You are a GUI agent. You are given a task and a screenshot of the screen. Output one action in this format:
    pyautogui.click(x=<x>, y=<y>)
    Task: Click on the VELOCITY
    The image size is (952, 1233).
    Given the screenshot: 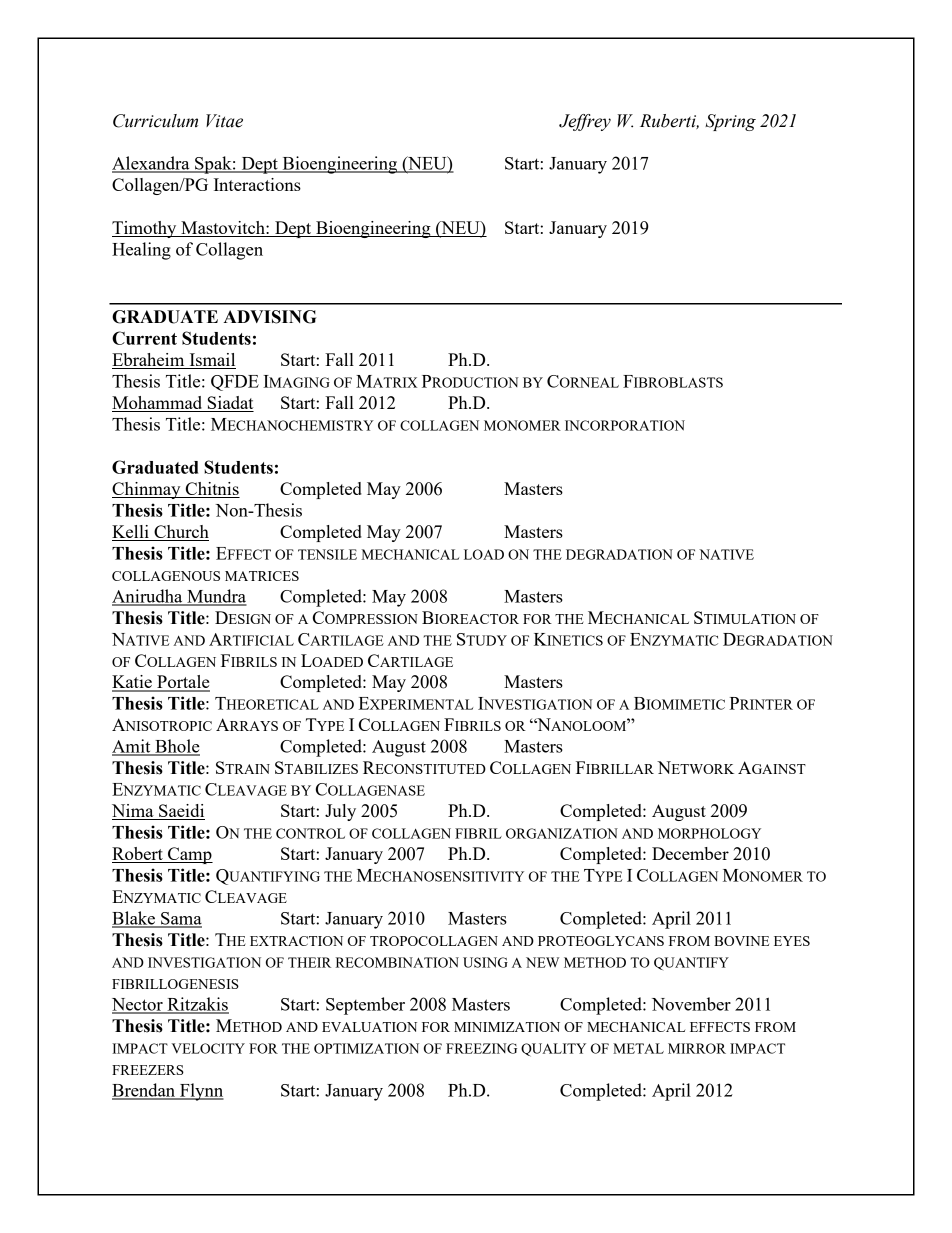 What is the action you would take?
    pyautogui.click(x=208, y=1048)
